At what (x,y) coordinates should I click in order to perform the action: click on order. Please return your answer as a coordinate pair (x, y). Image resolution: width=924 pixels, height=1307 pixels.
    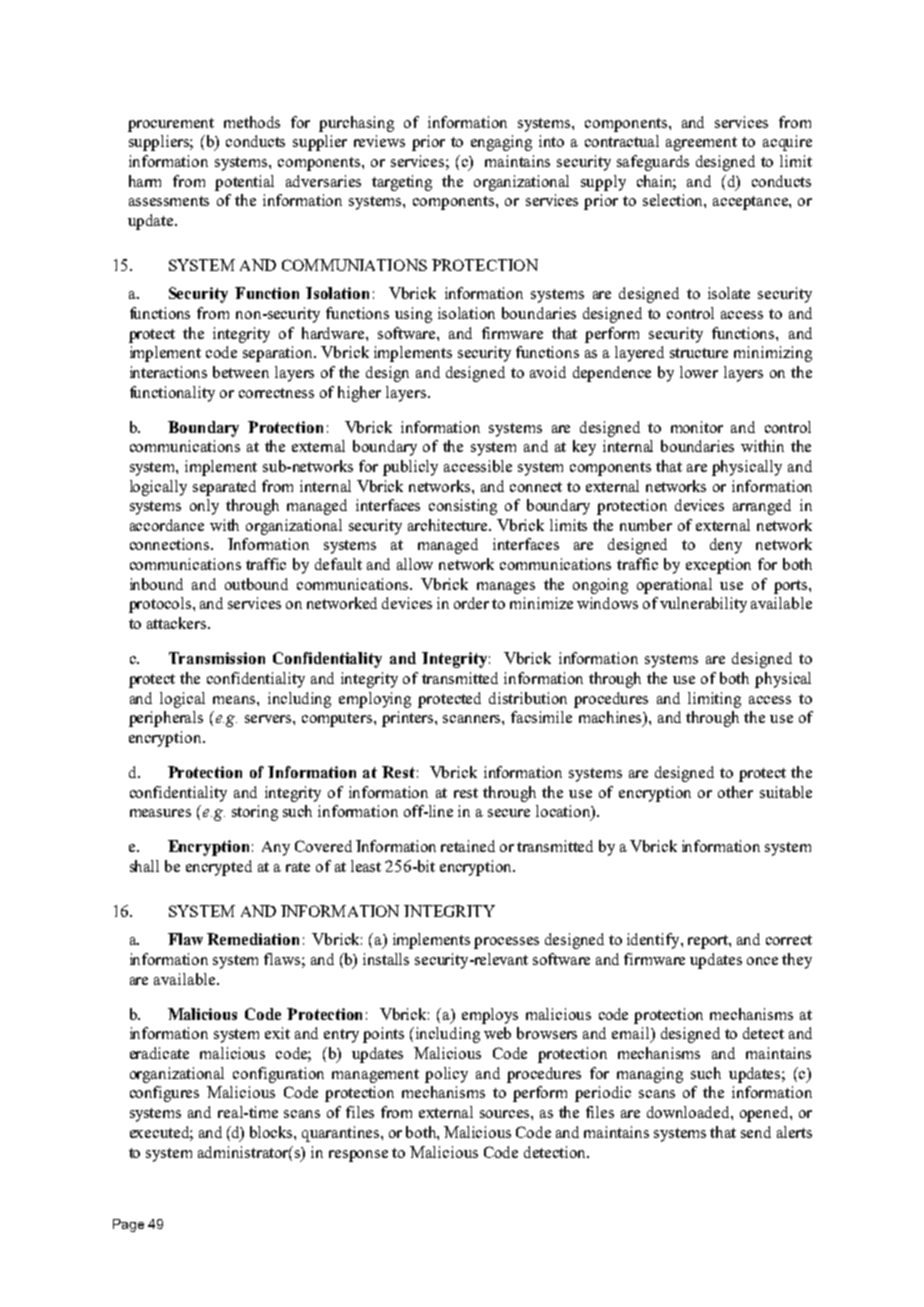
    Looking at the image, I should click on (471, 603).
